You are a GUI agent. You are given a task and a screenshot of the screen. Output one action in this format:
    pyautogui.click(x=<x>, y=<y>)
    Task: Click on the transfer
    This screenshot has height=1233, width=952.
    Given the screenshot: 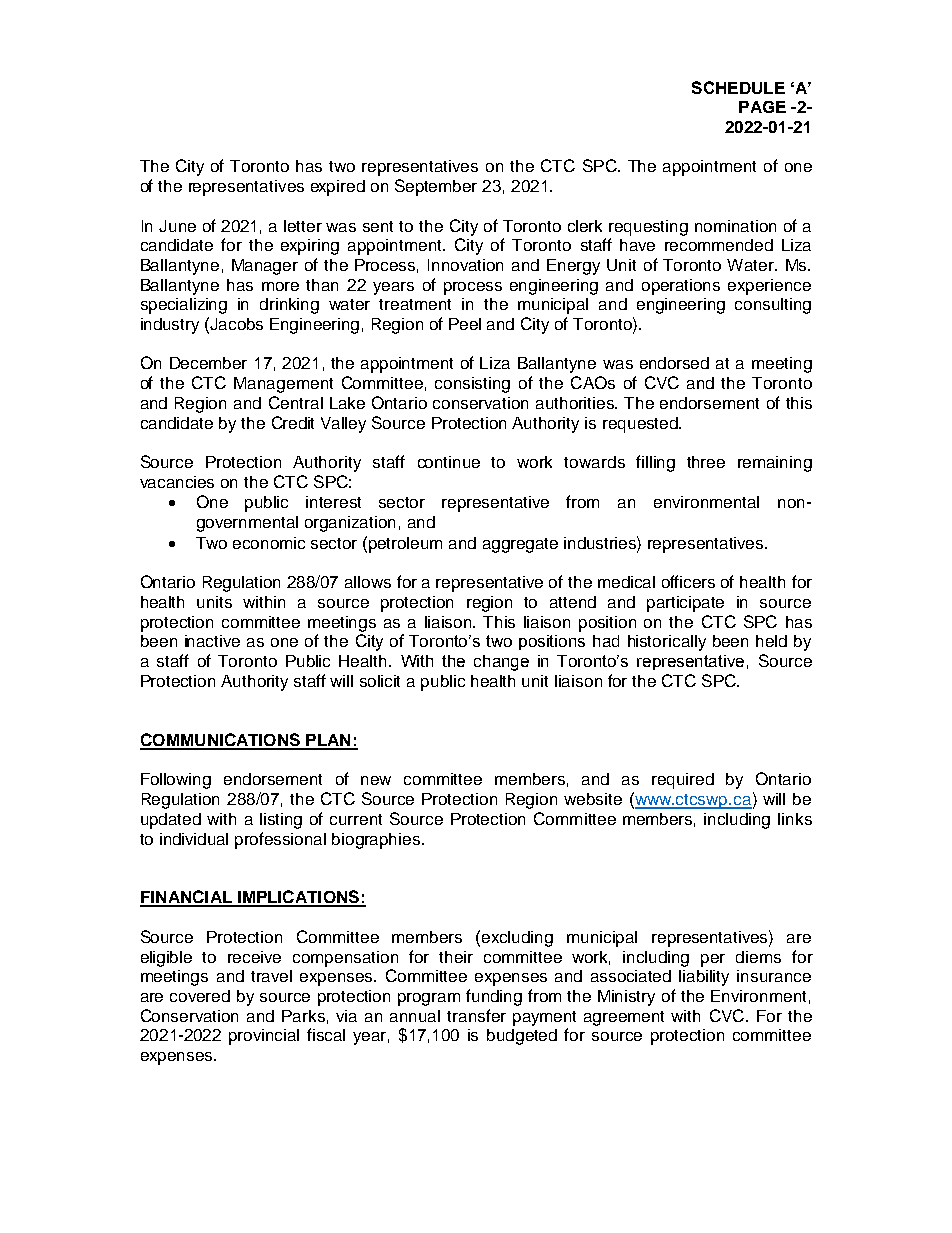 What is the action you would take?
    pyautogui.click(x=476, y=1015)
